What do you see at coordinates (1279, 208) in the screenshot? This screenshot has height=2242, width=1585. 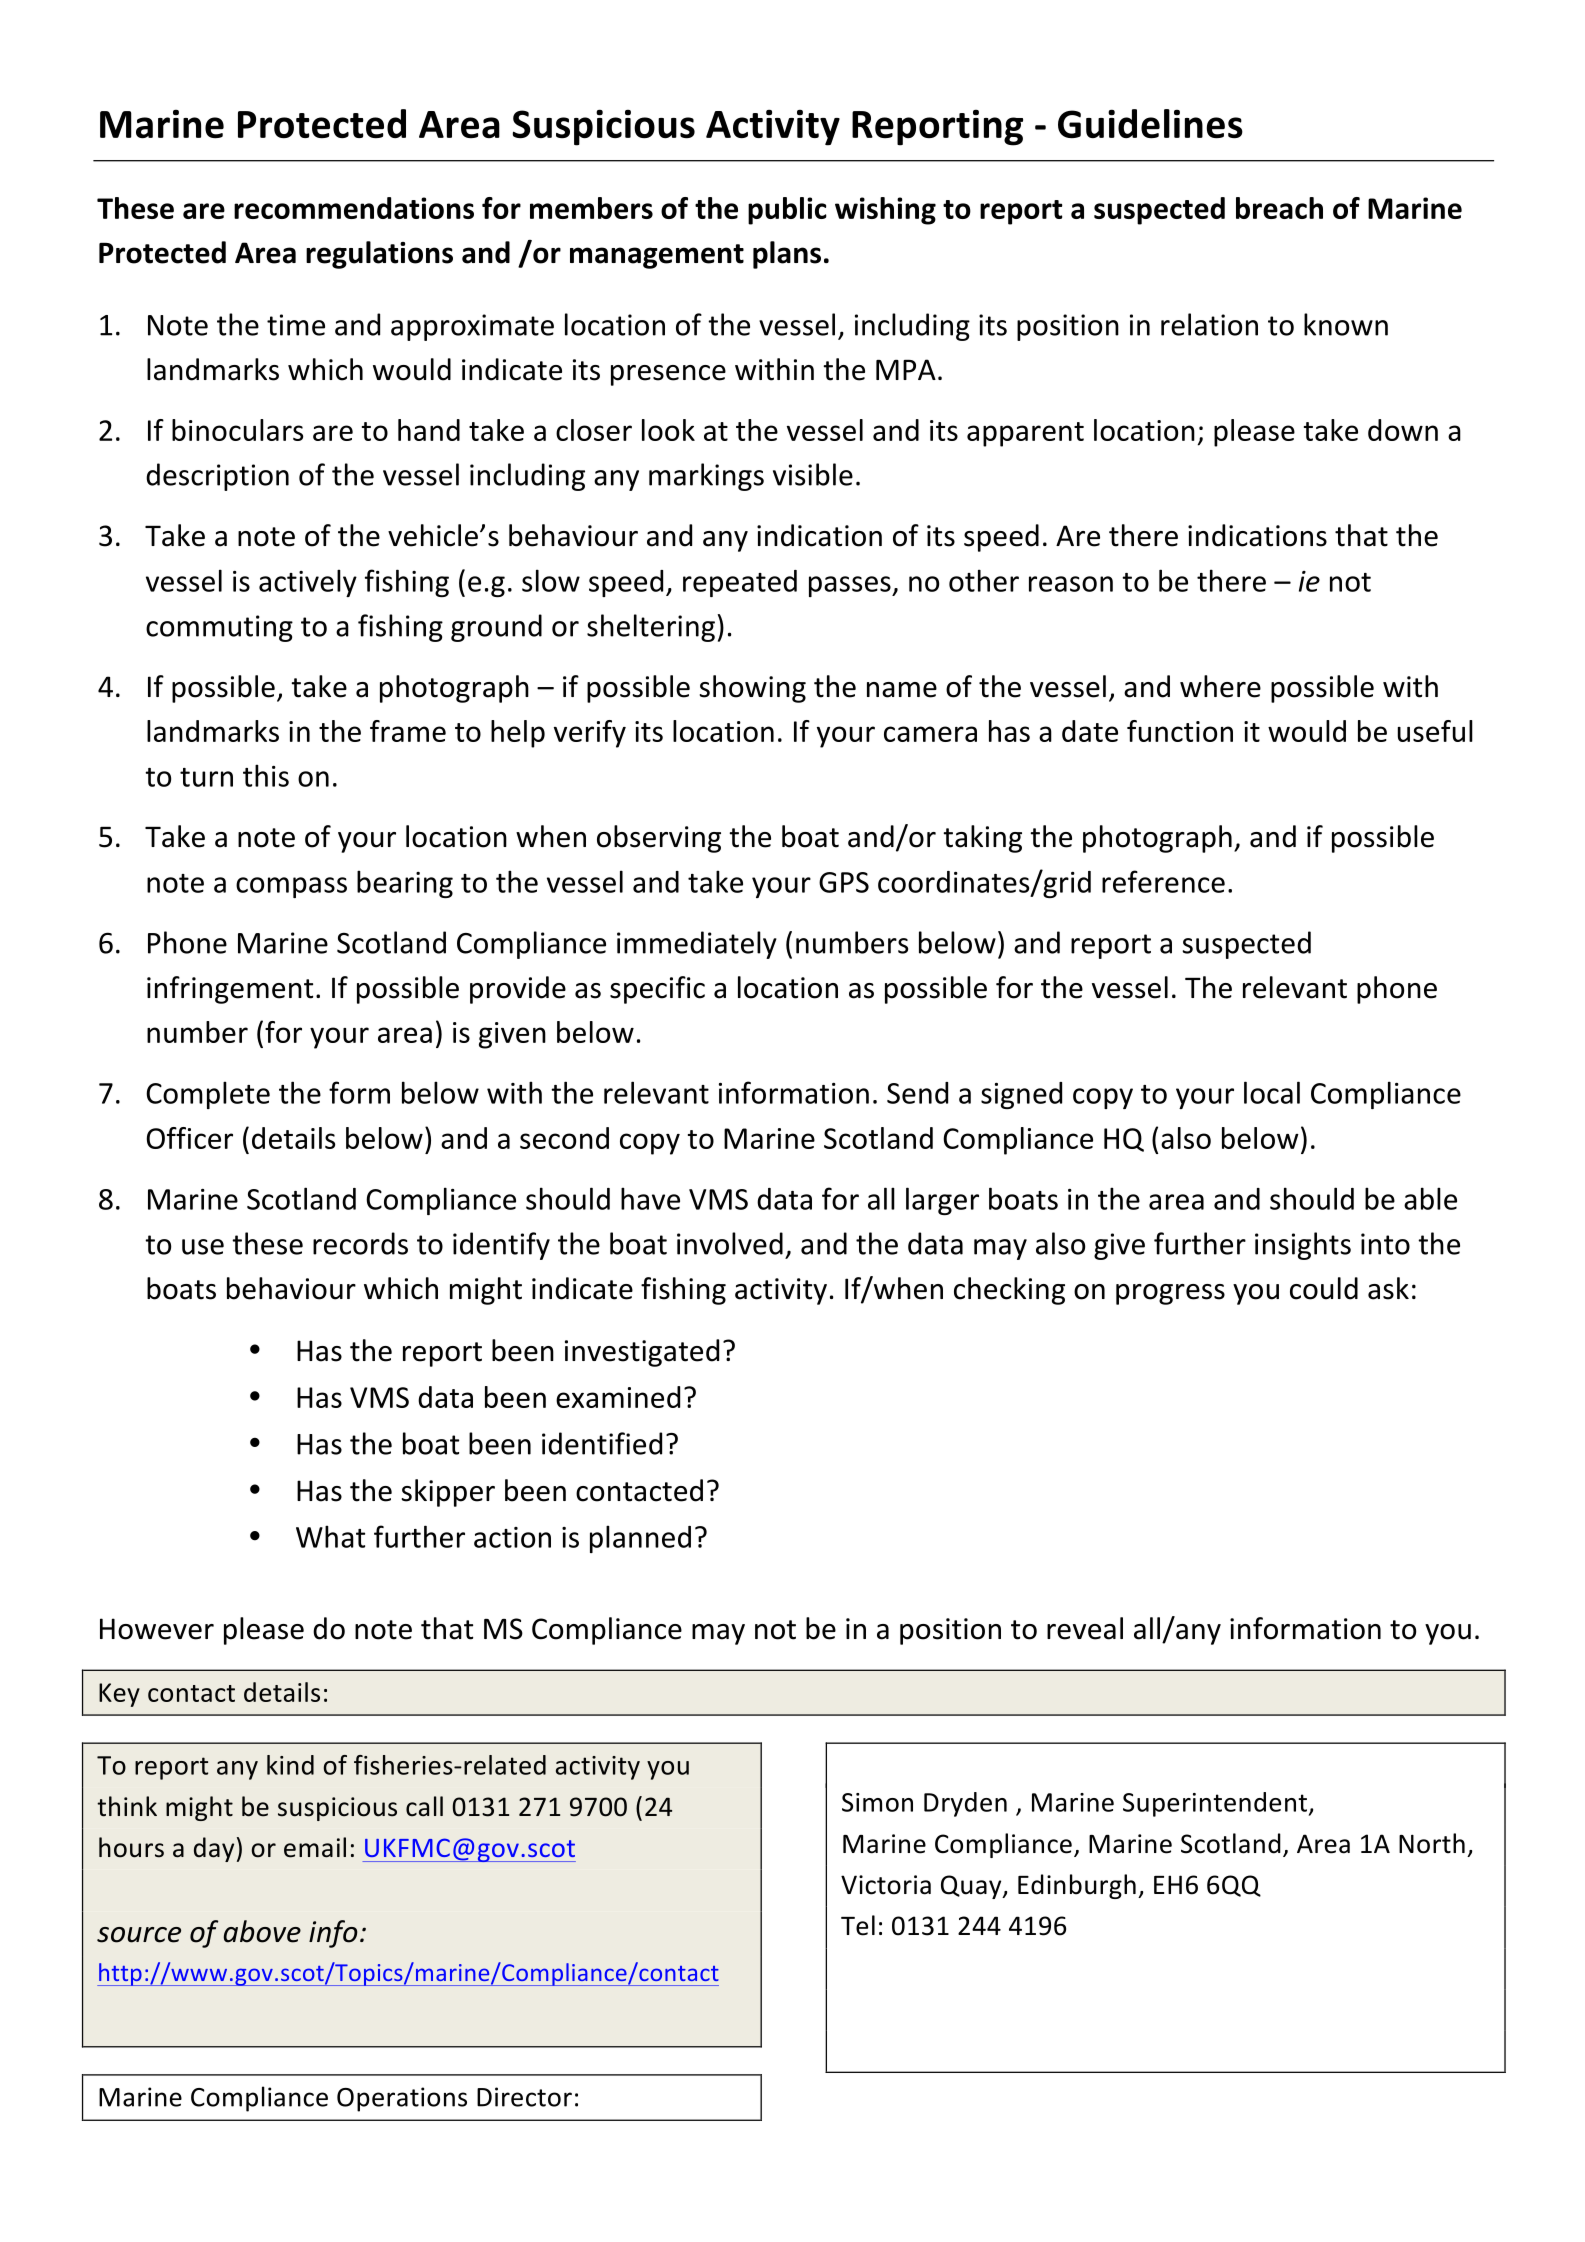 I see `breach` at bounding box center [1279, 208].
